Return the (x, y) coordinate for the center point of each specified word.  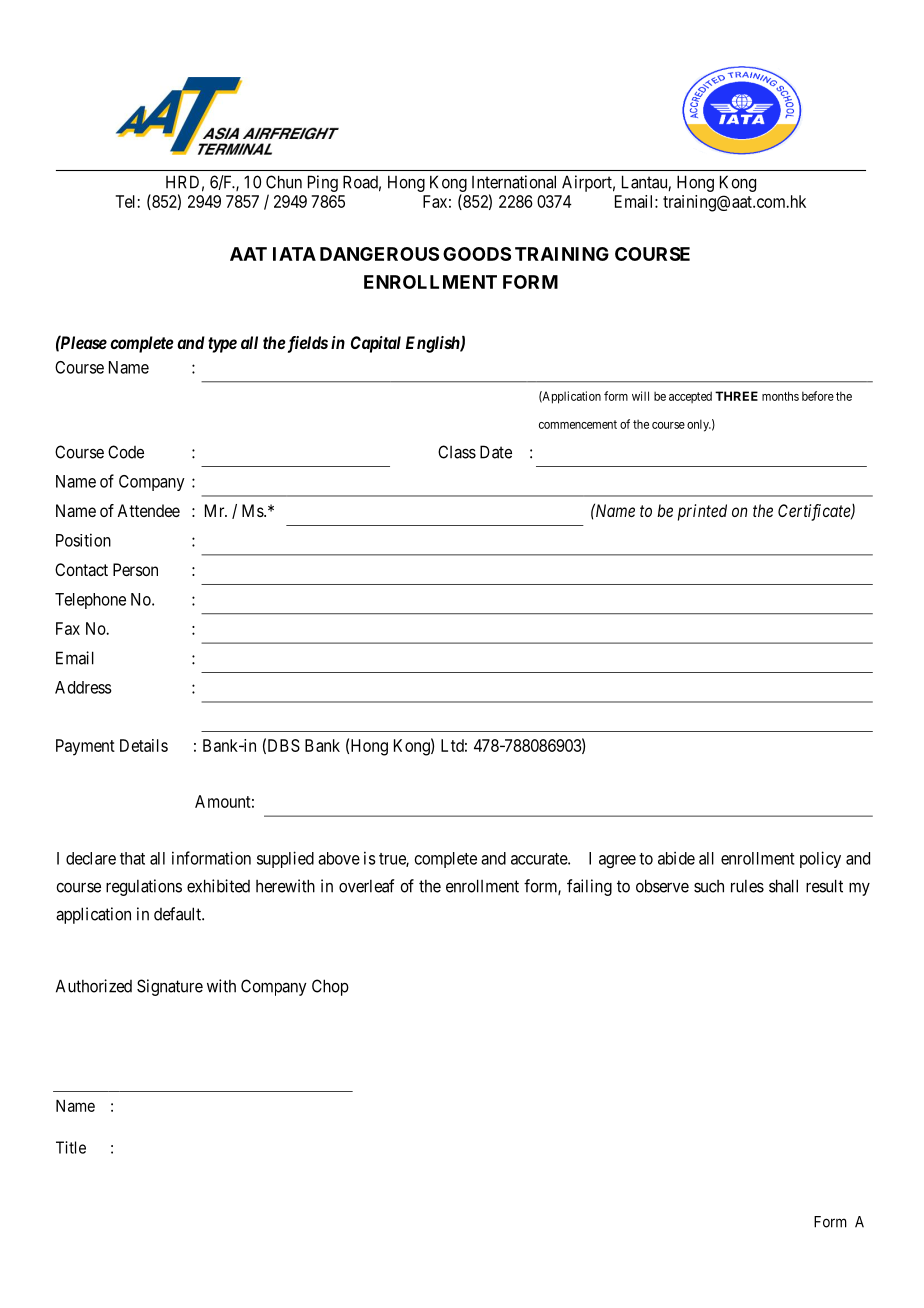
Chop (330, 987)
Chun (284, 182)
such (709, 886)
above (339, 858)
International (514, 182)
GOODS (477, 254)
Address (83, 687)
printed (702, 512)
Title (71, 1147)
